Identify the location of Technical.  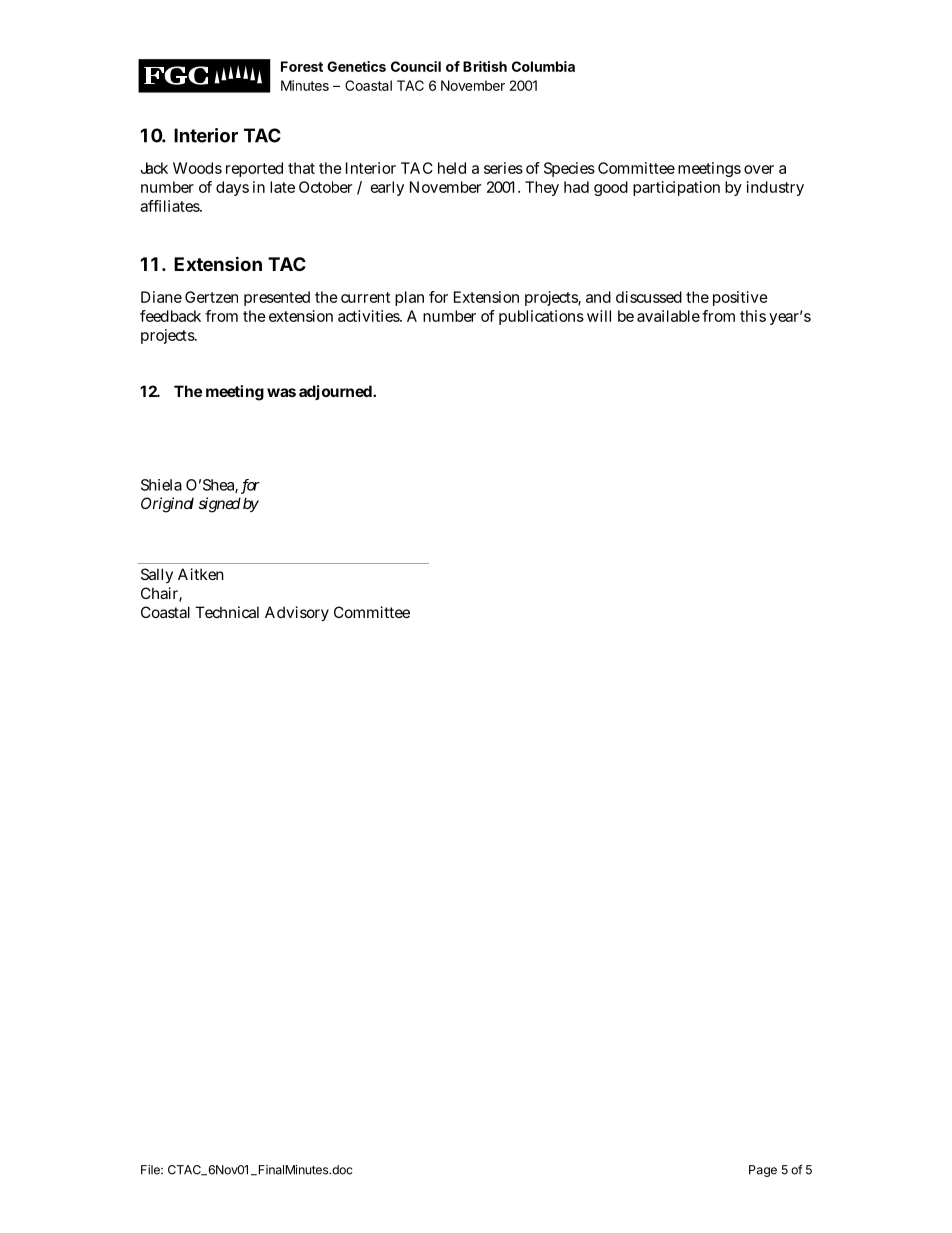
(227, 612).
